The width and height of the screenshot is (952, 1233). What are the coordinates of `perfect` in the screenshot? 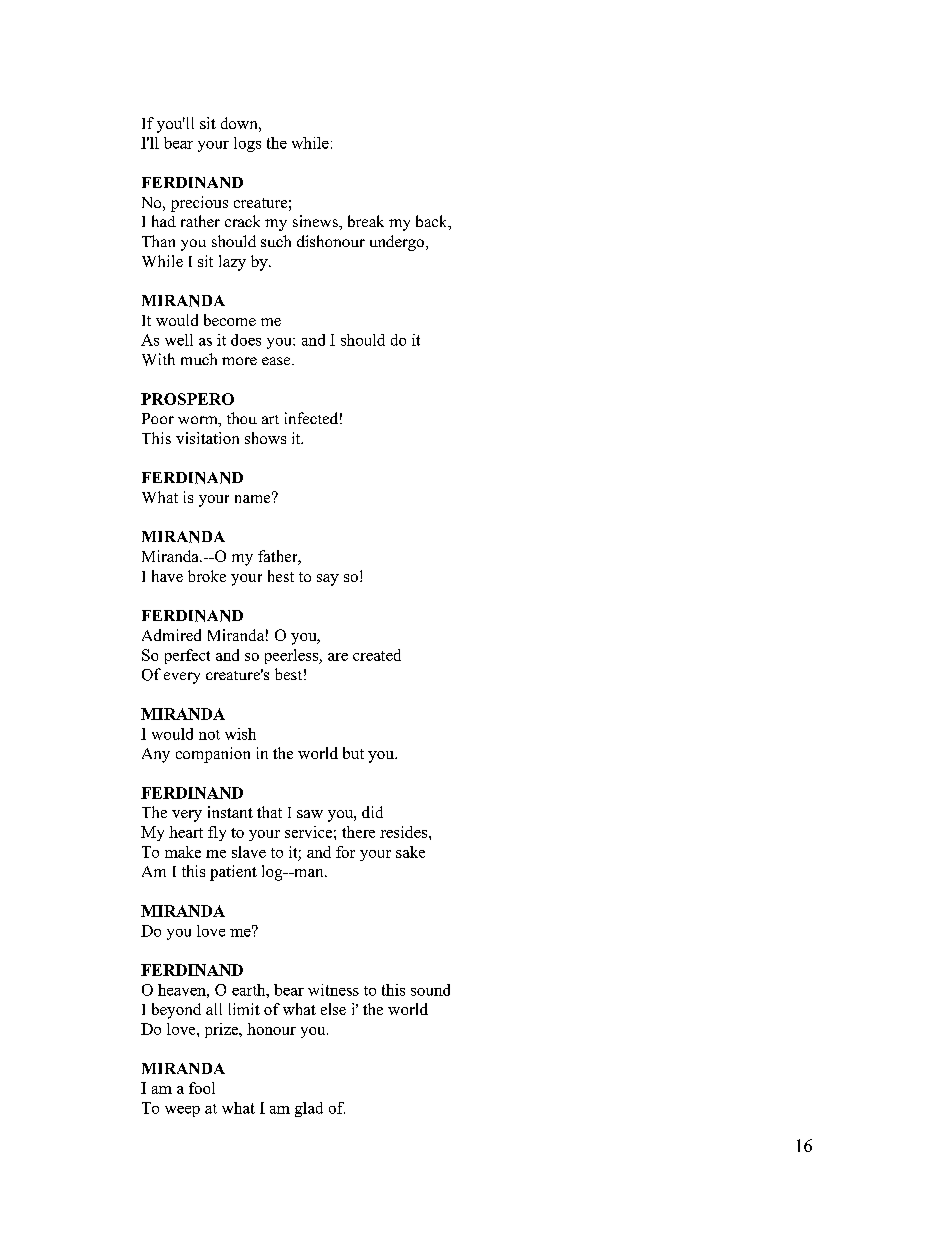 It's located at (187, 656).
